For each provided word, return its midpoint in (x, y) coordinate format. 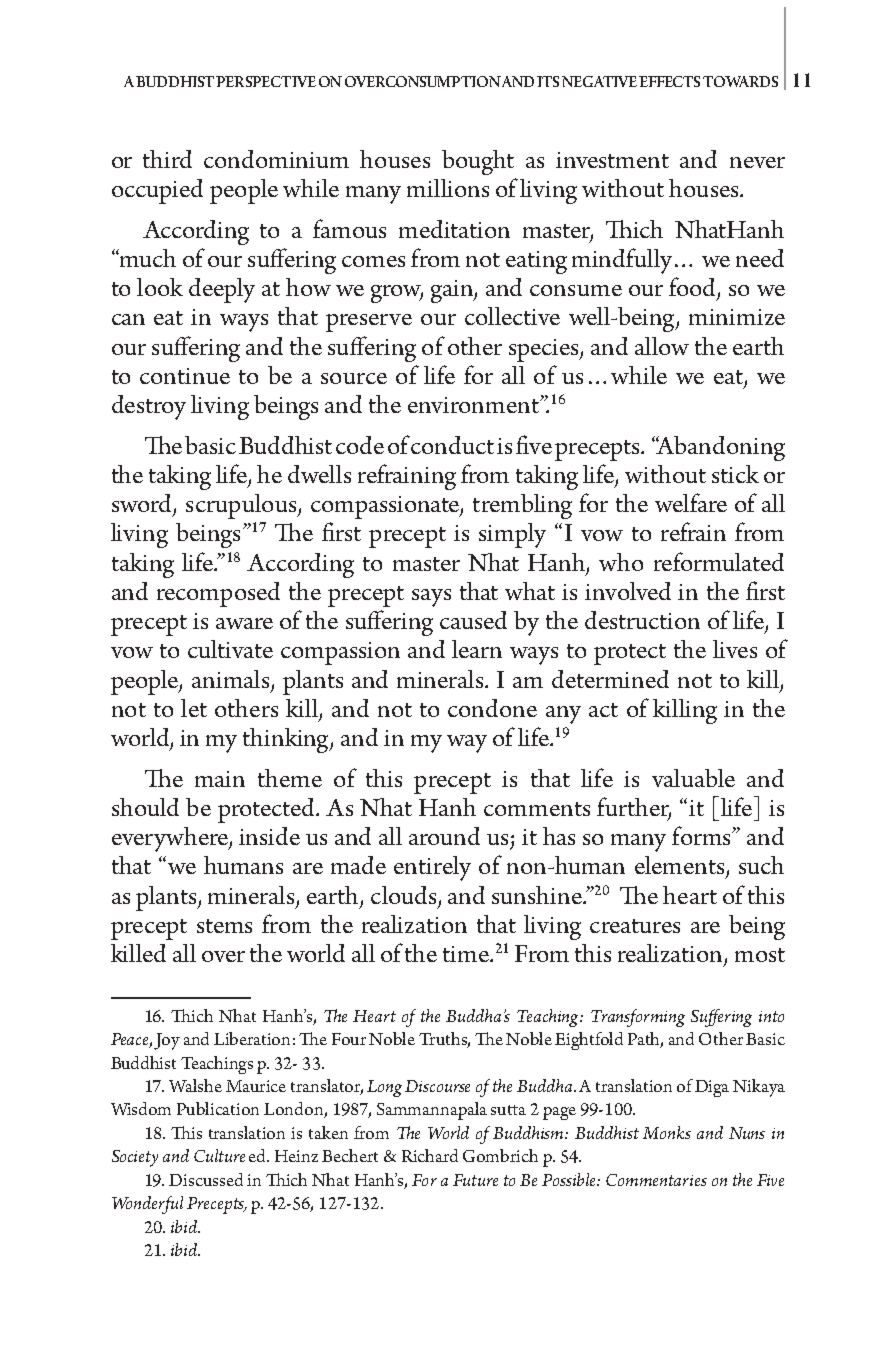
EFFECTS (669, 81)
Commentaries (656, 1180)
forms (702, 835)
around (444, 836)
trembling (522, 506)
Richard (430, 1155)
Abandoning (720, 448)
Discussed (206, 1179)
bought (478, 162)
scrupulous (242, 506)
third (167, 159)
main (220, 779)
